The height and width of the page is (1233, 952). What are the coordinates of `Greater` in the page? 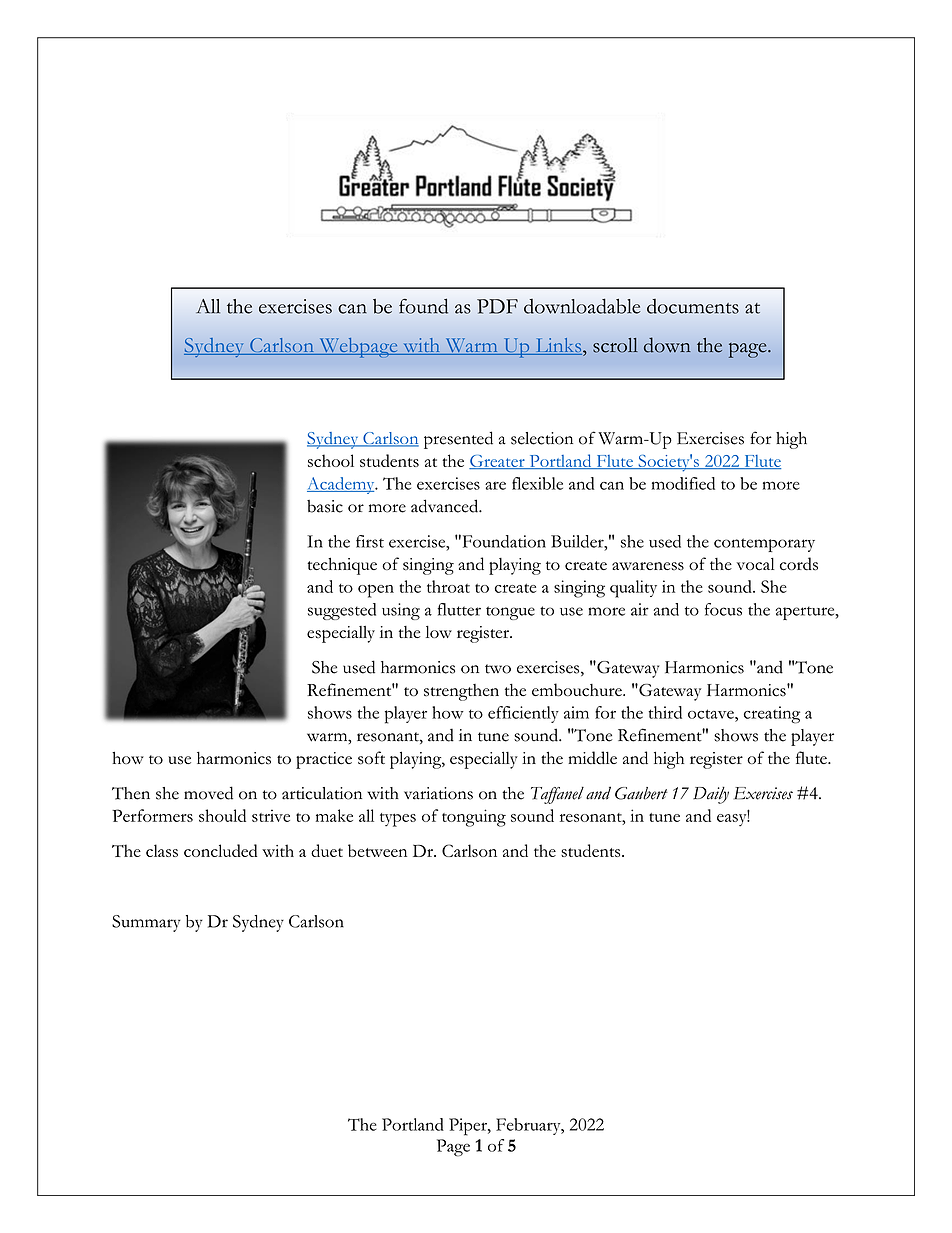 It's located at (498, 462).
